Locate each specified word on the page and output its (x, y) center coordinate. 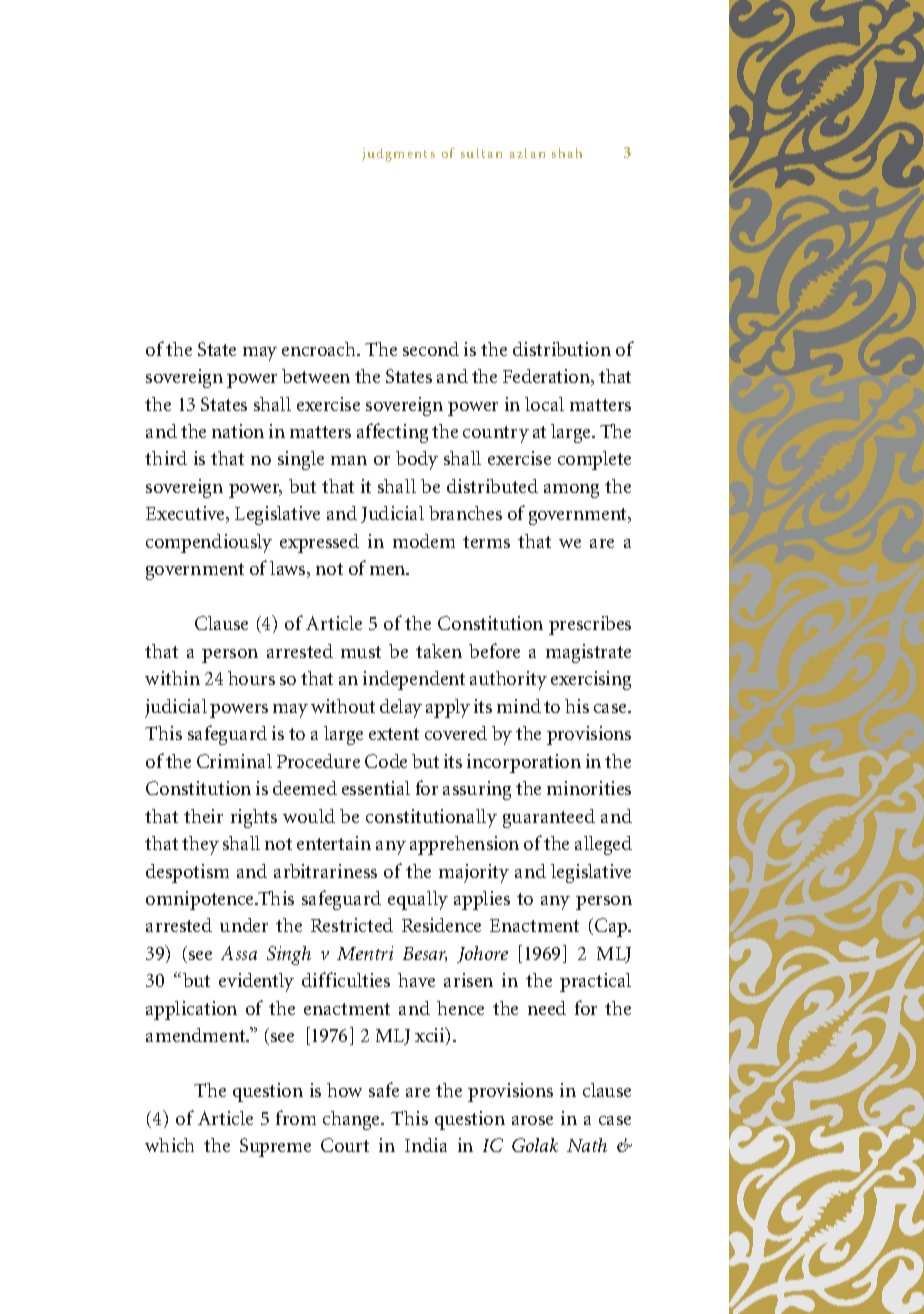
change (353, 1120)
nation (238, 431)
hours (251, 678)
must (361, 652)
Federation (548, 377)
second (431, 349)
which (169, 1145)
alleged (603, 845)
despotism (187, 873)
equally (418, 900)
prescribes (590, 625)
